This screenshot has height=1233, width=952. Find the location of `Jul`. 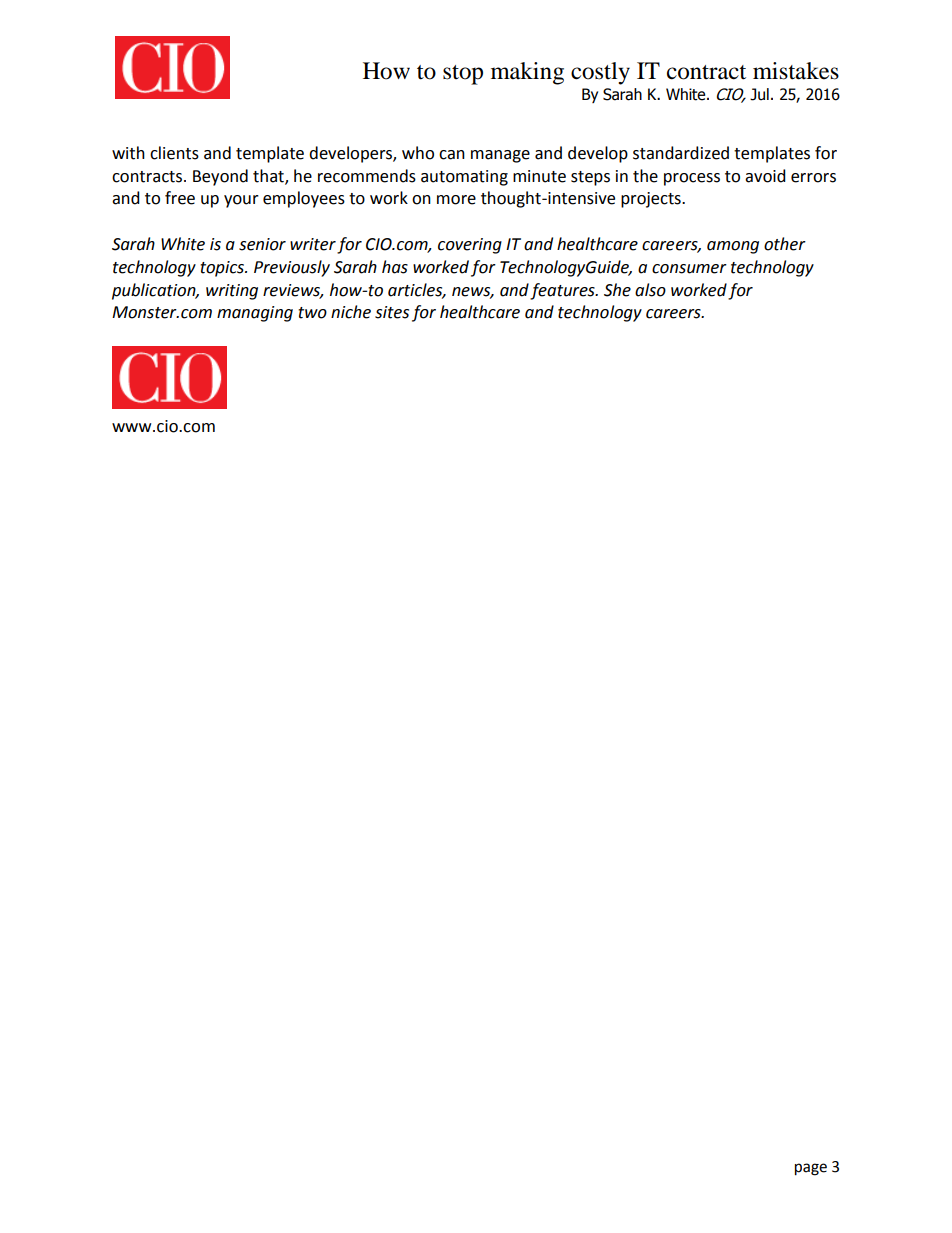

Jul is located at coordinates (759, 94).
